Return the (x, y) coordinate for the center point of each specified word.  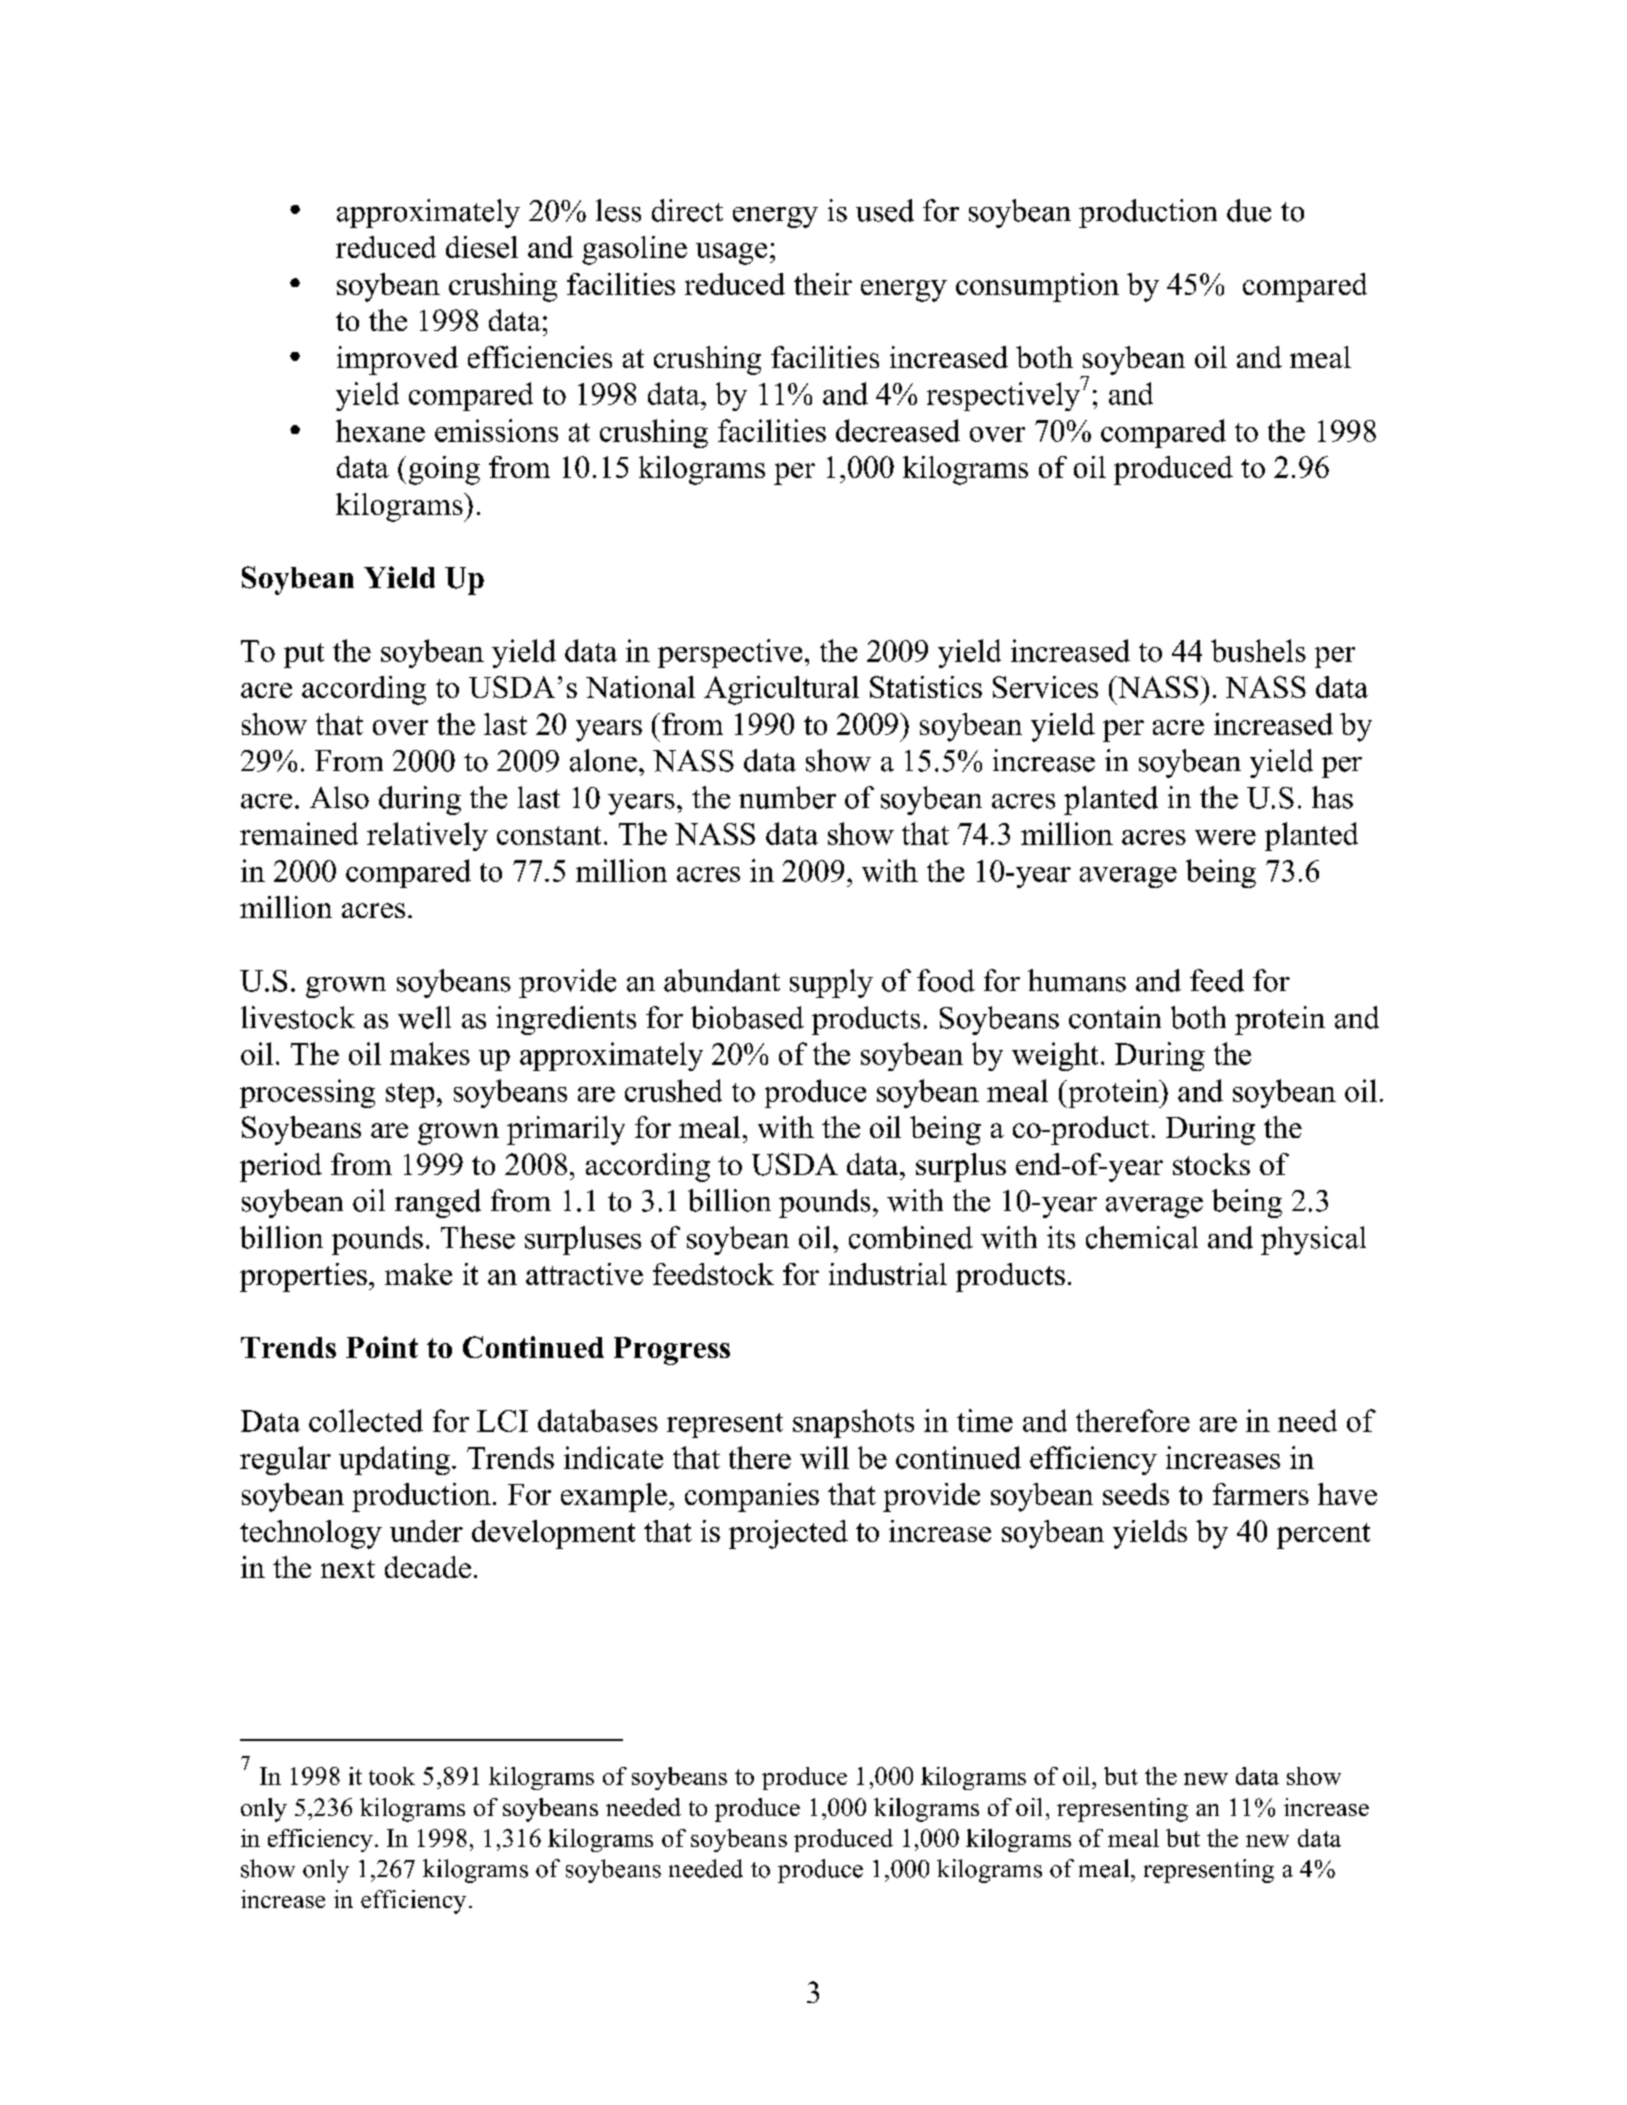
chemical (1142, 1237)
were (1225, 837)
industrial (888, 1274)
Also (339, 797)
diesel (482, 247)
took (392, 1776)
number (787, 797)
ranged (438, 1203)
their (823, 284)
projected (788, 1534)
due (1249, 210)
